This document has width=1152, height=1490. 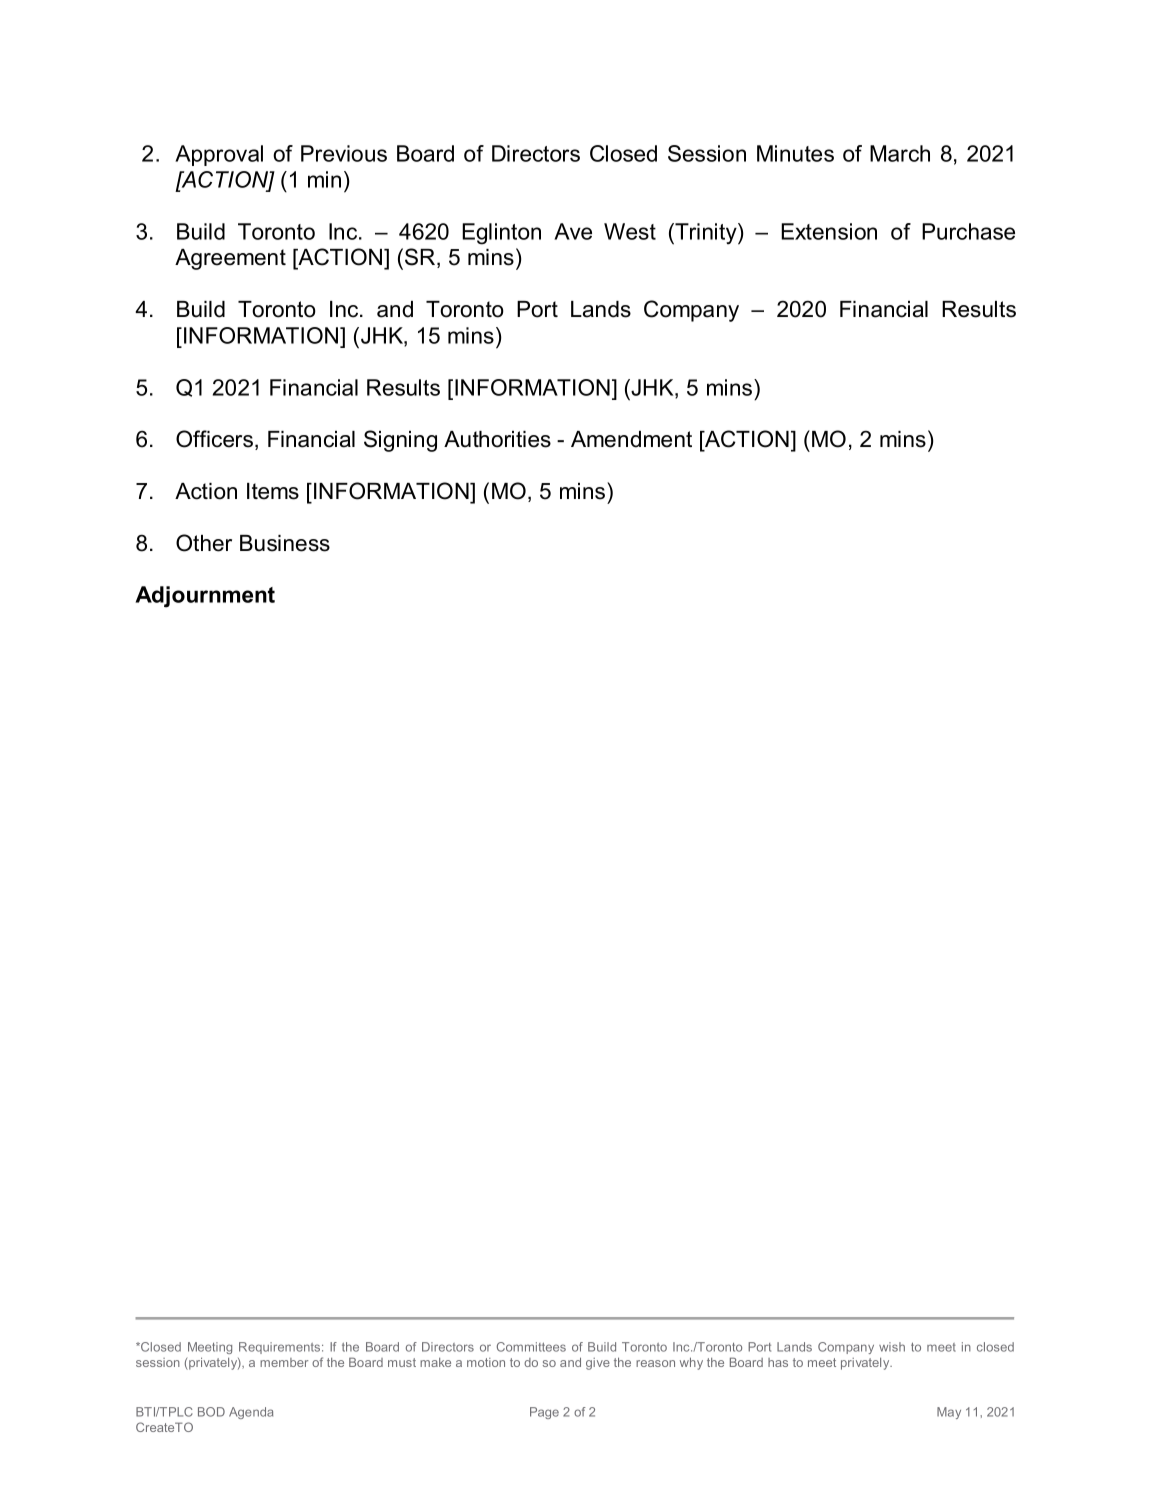 What do you see at coordinates (251, 1413) in the document?
I see `Agenda` at bounding box center [251, 1413].
